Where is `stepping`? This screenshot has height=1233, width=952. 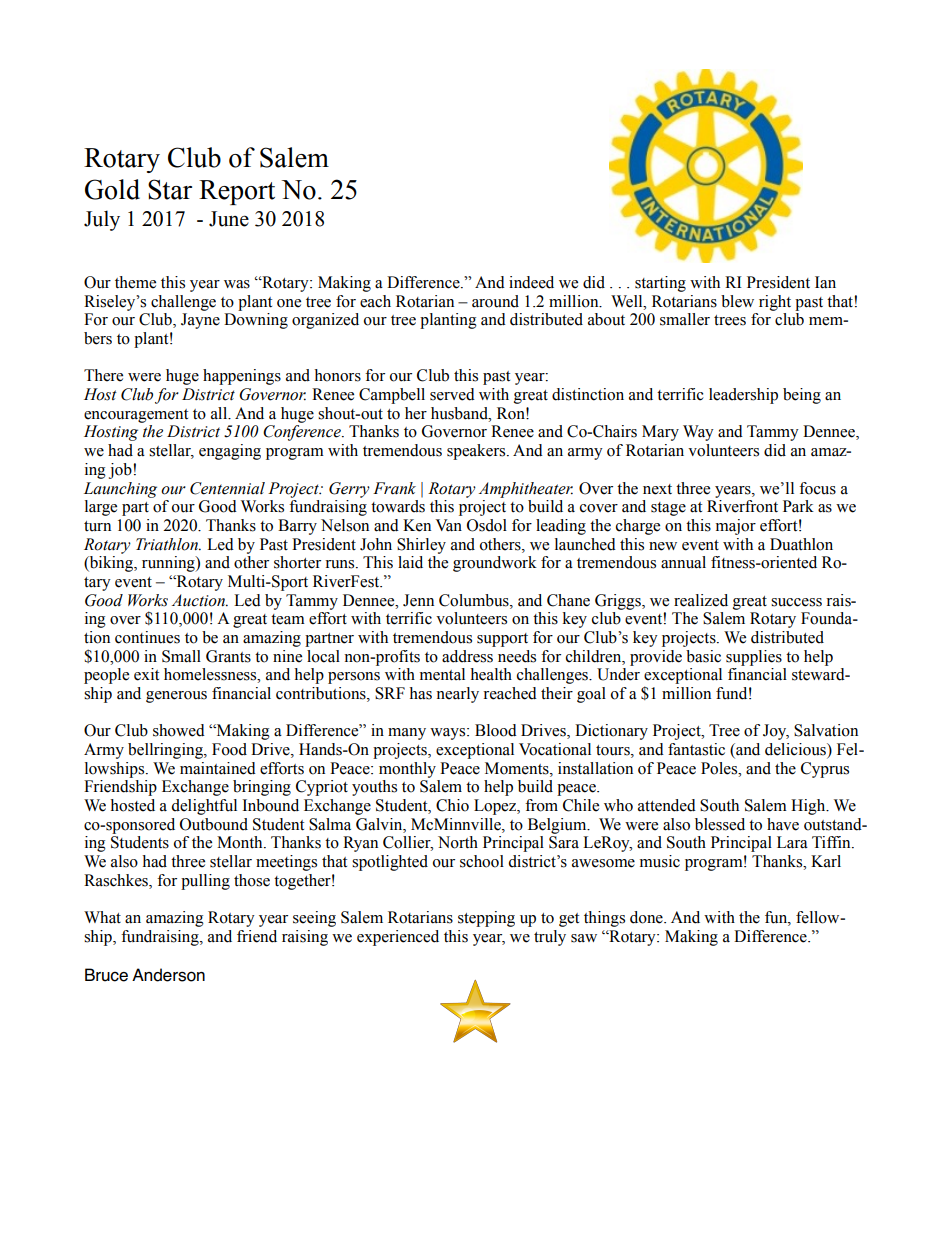
stepping is located at coordinates (486, 919).
